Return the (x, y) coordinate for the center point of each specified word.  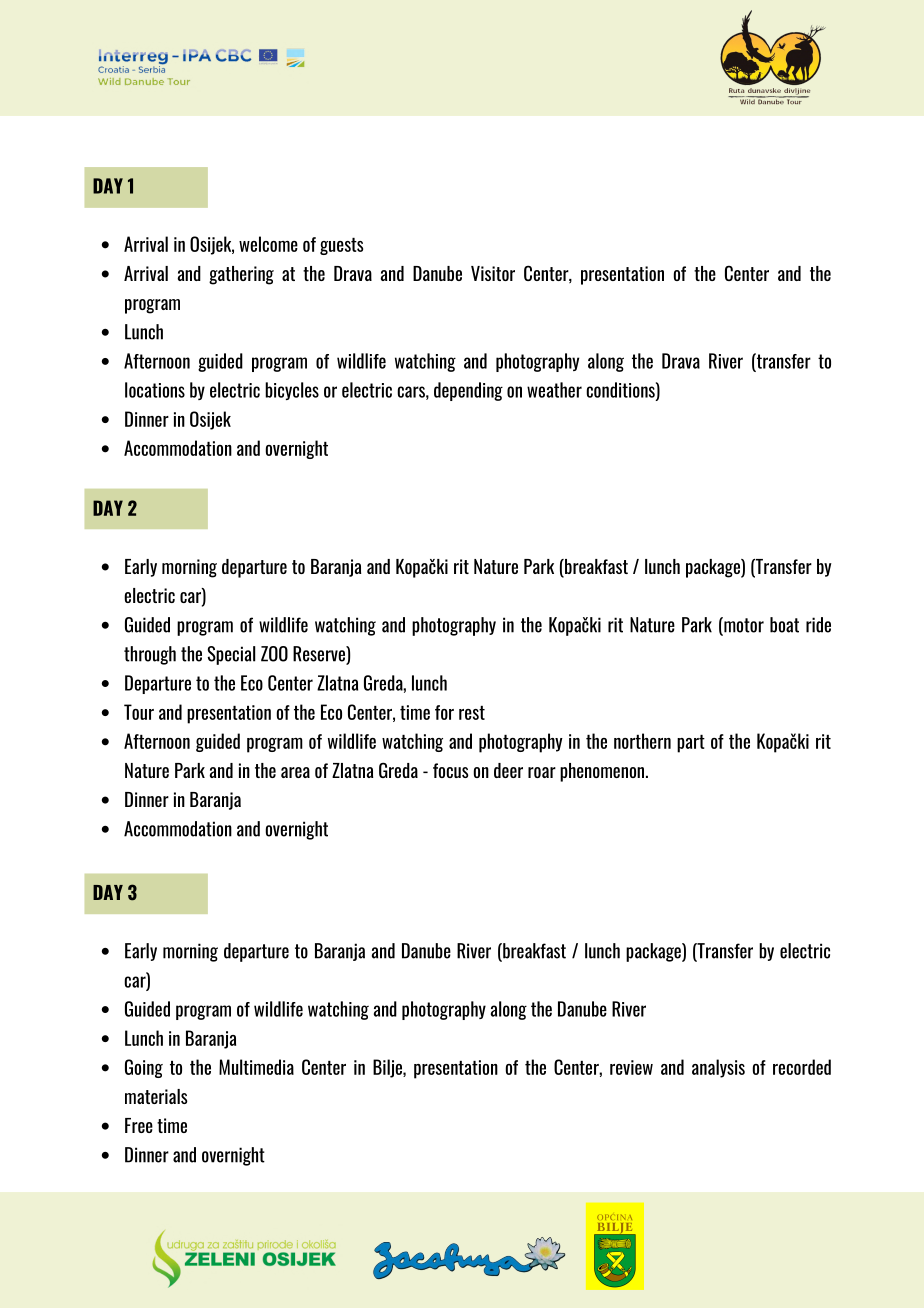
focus (451, 770)
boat (784, 625)
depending (468, 391)
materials (156, 1096)
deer (508, 770)
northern (642, 741)
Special (231, 655)
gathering (241, 275)
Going (144, 1068)
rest (472, 713)
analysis (718, 1068)
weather (554, 390)
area (295, 772)
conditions (621, 391)
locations (155, 390)
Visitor (493, 273)
